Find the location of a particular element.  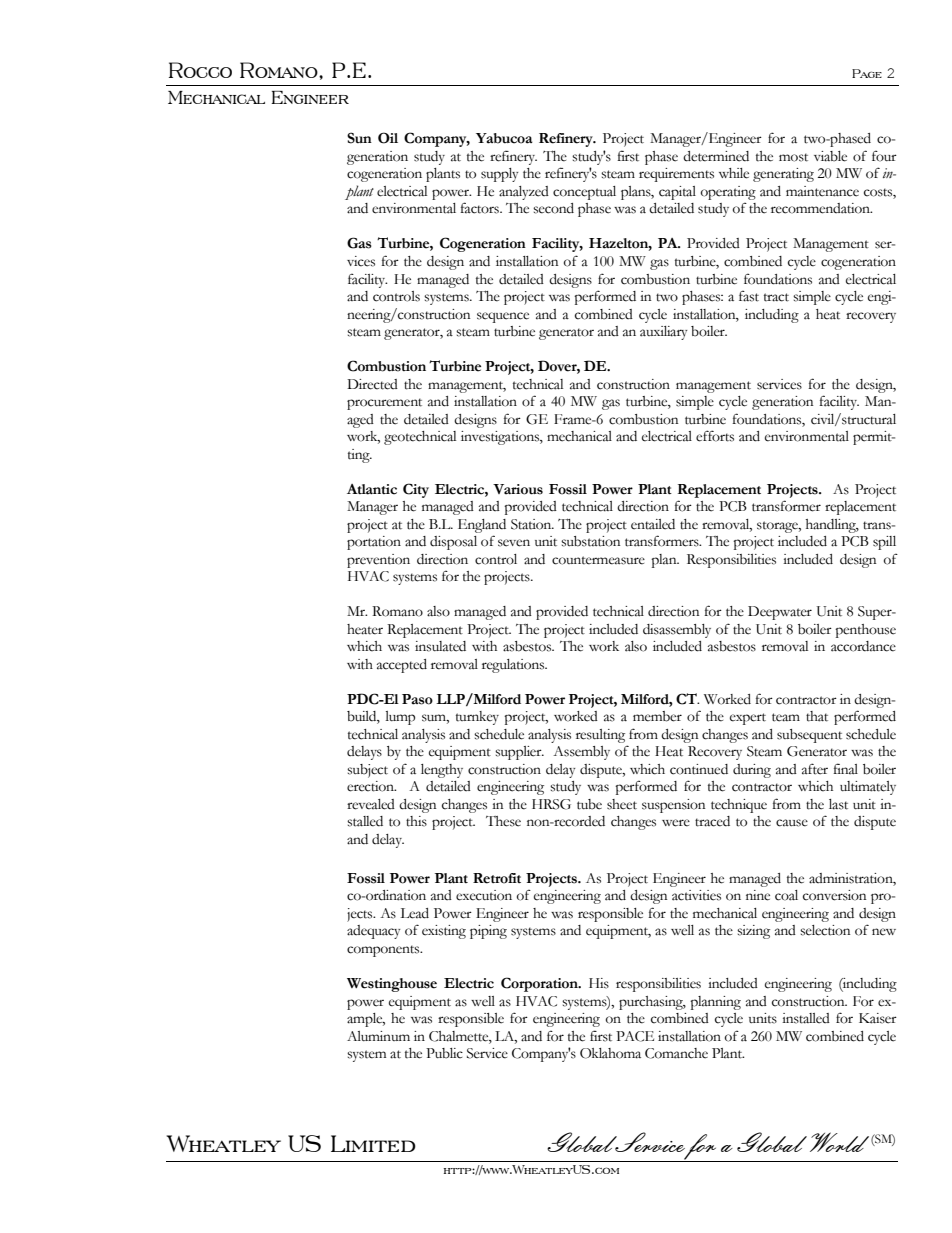

supplier is located at coordinates (519, 753).
